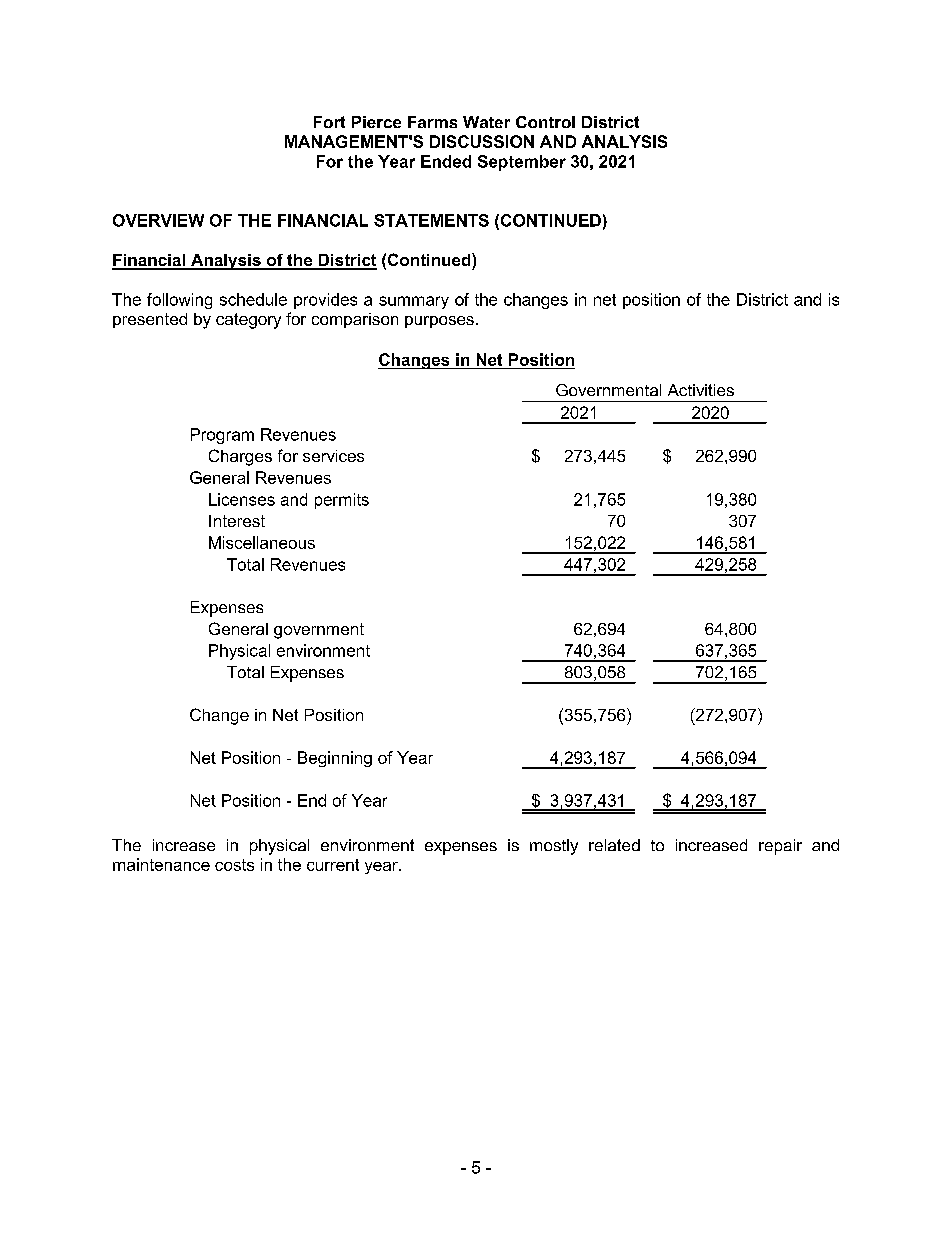 Image resolution: width=952 pixels, height=1233 pixels. I want to click on DISCUSSION, so click(482, 141).
